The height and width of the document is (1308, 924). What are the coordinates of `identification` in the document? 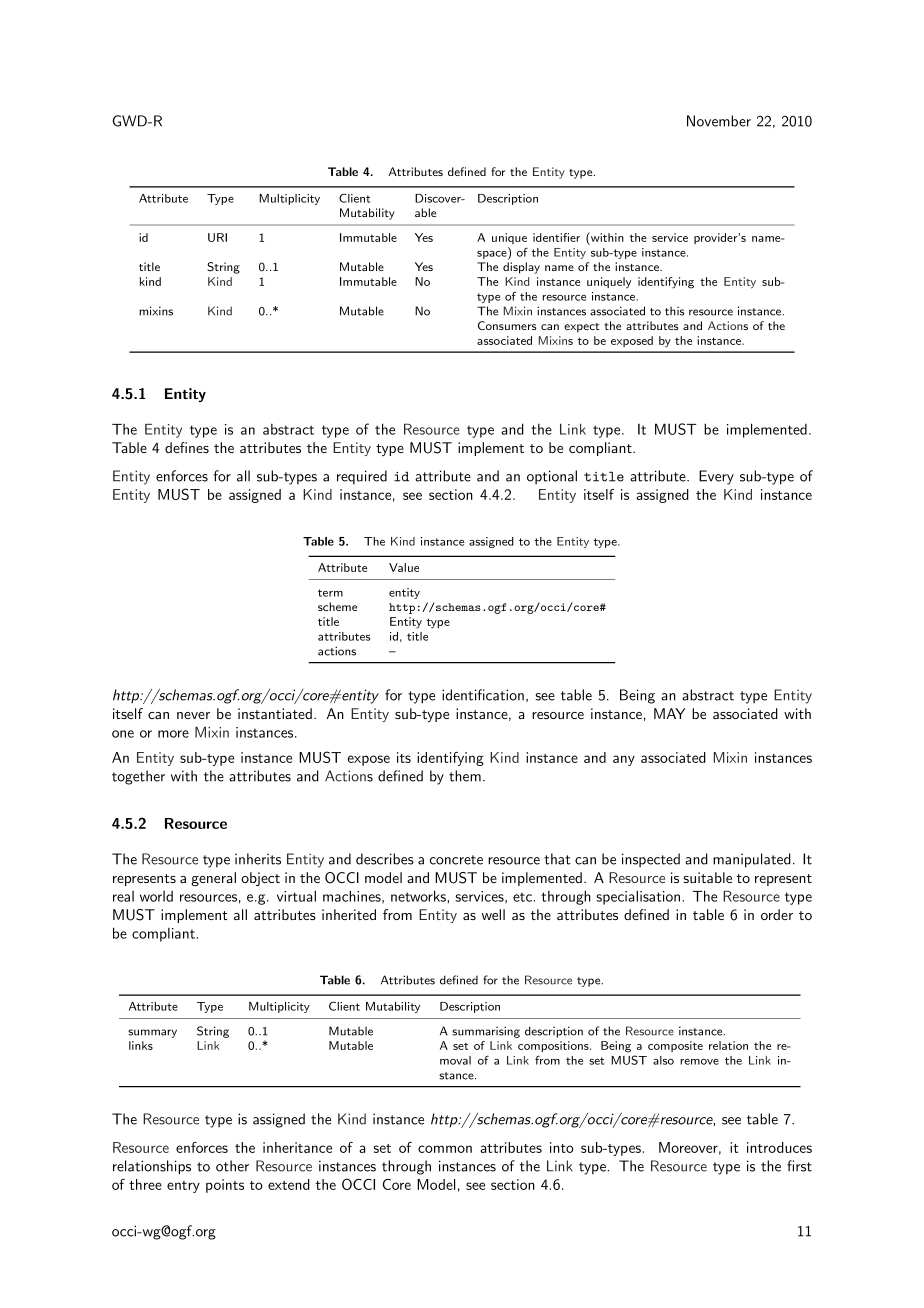 It's located at (483, 695).
